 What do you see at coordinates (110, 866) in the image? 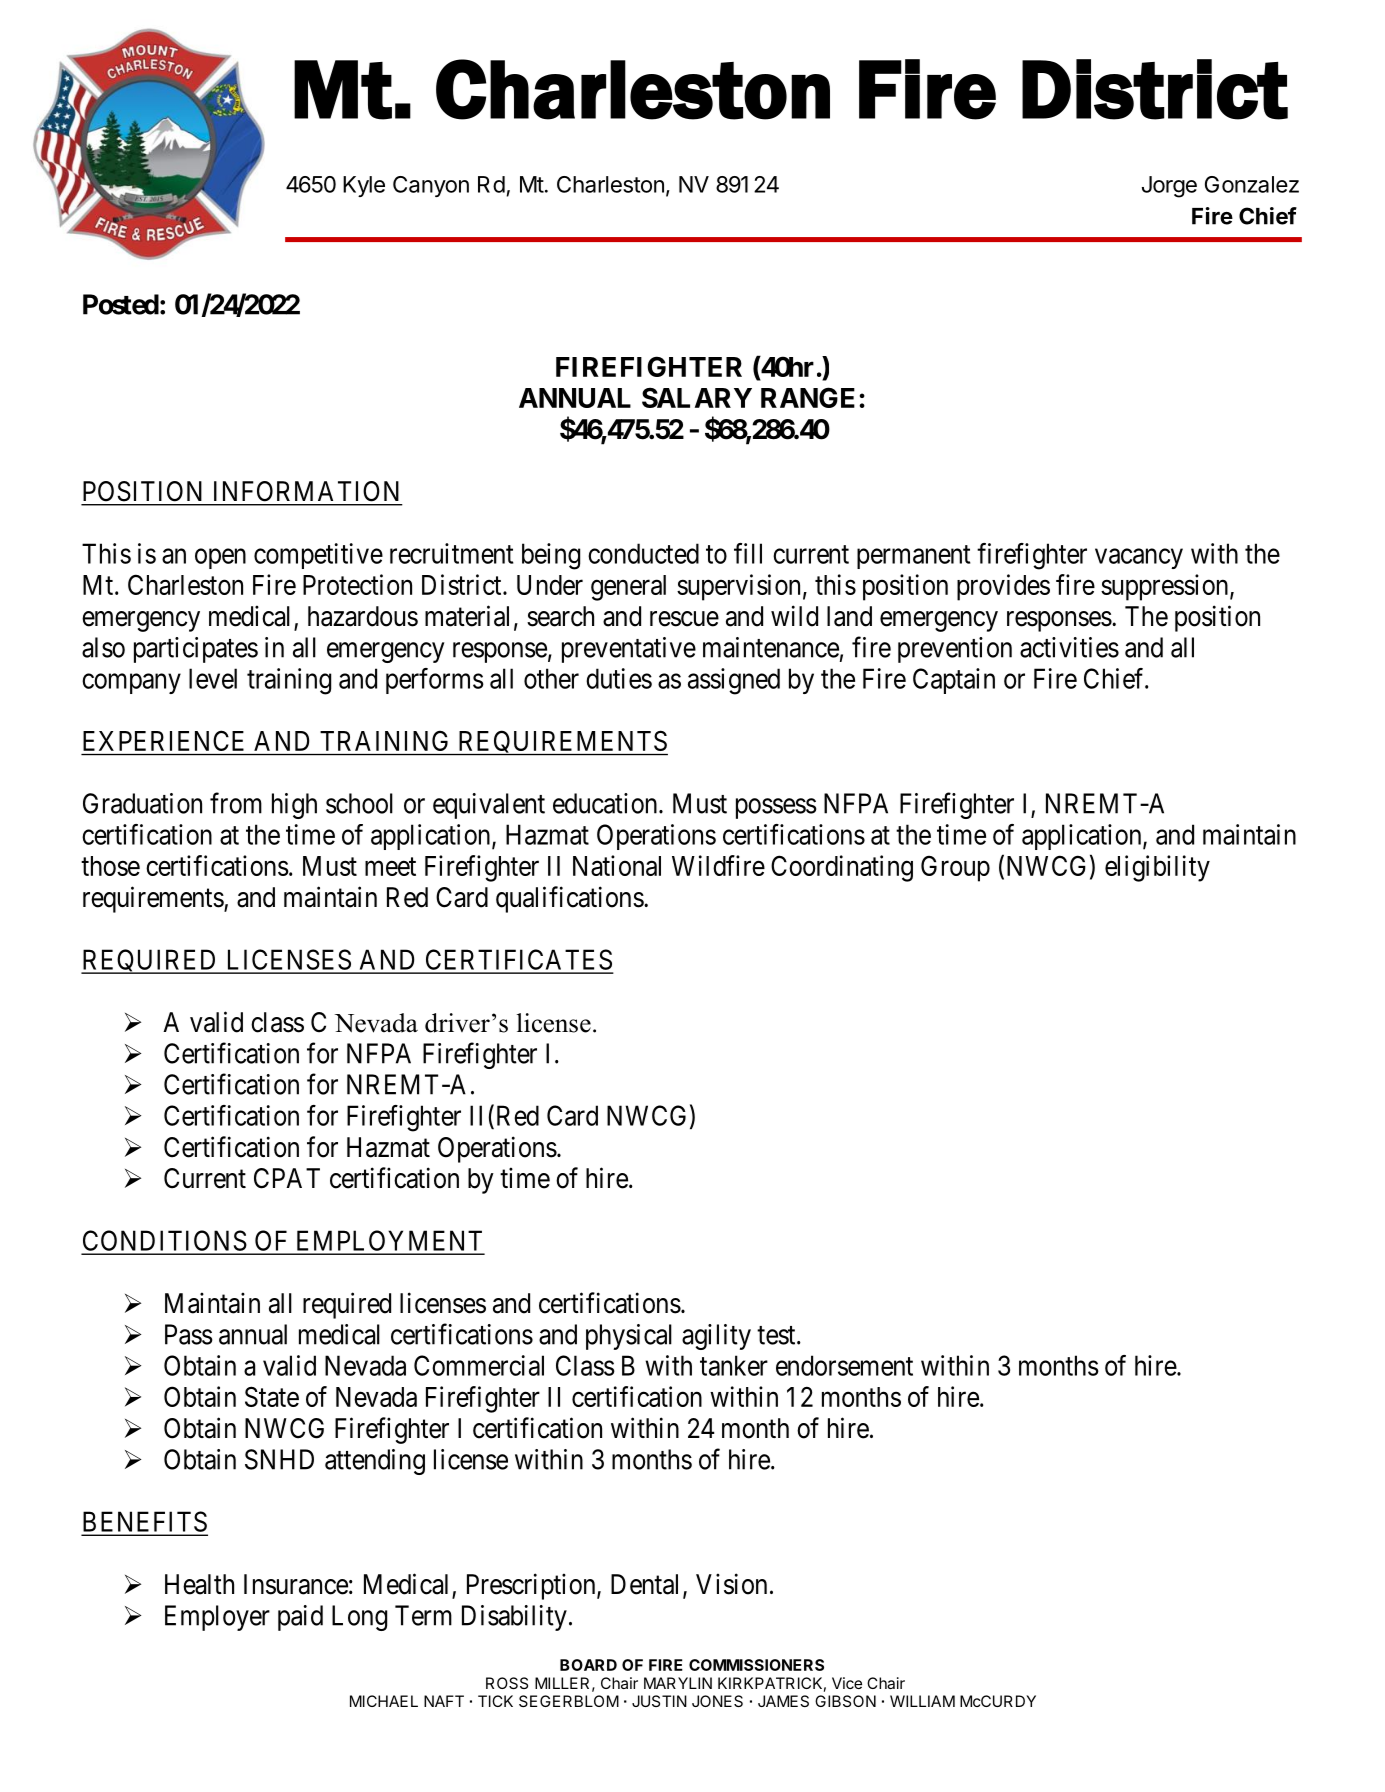
I see `those` at bounding box center [110, 866].
